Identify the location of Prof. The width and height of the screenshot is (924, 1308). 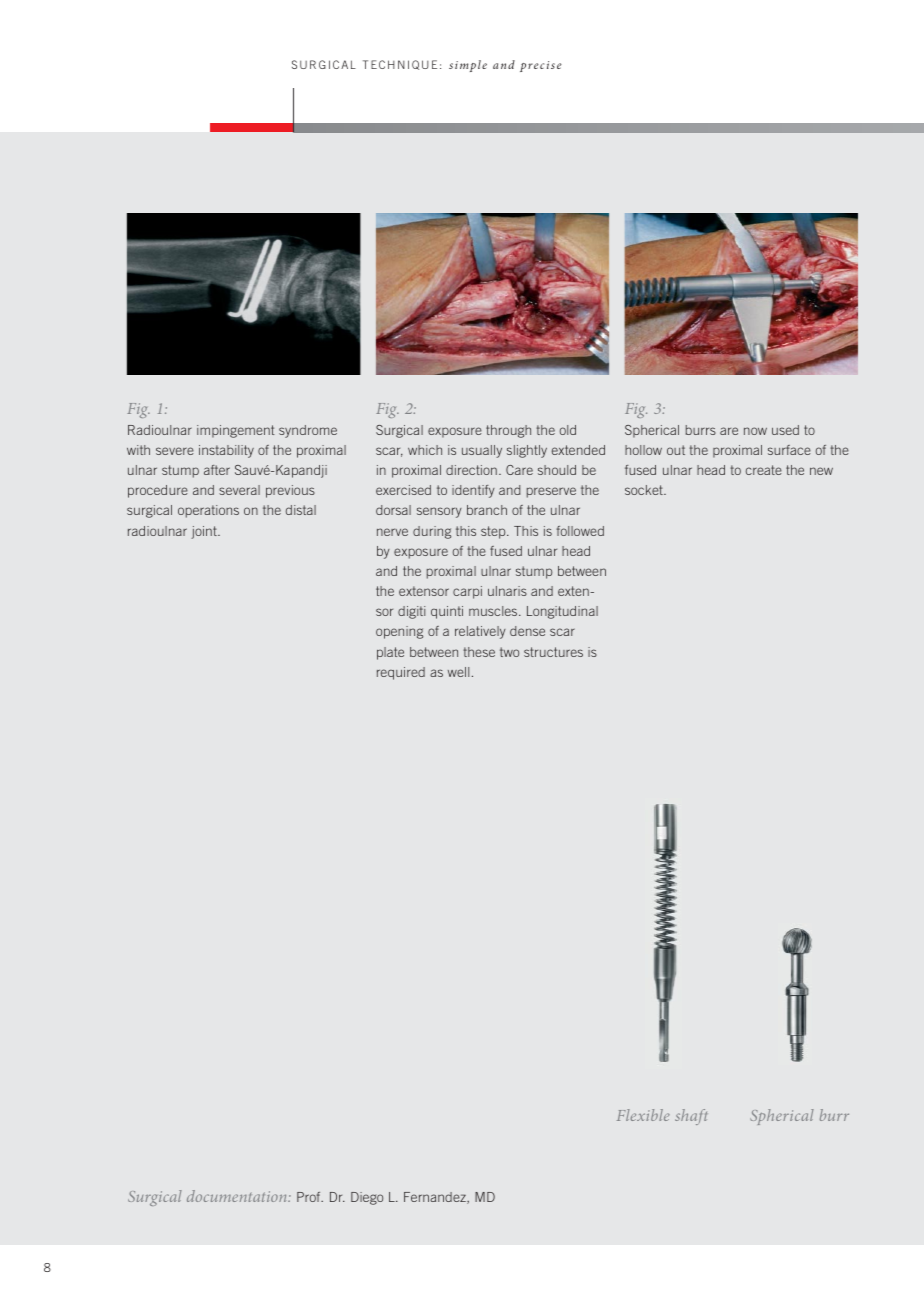
(310, 1197).
